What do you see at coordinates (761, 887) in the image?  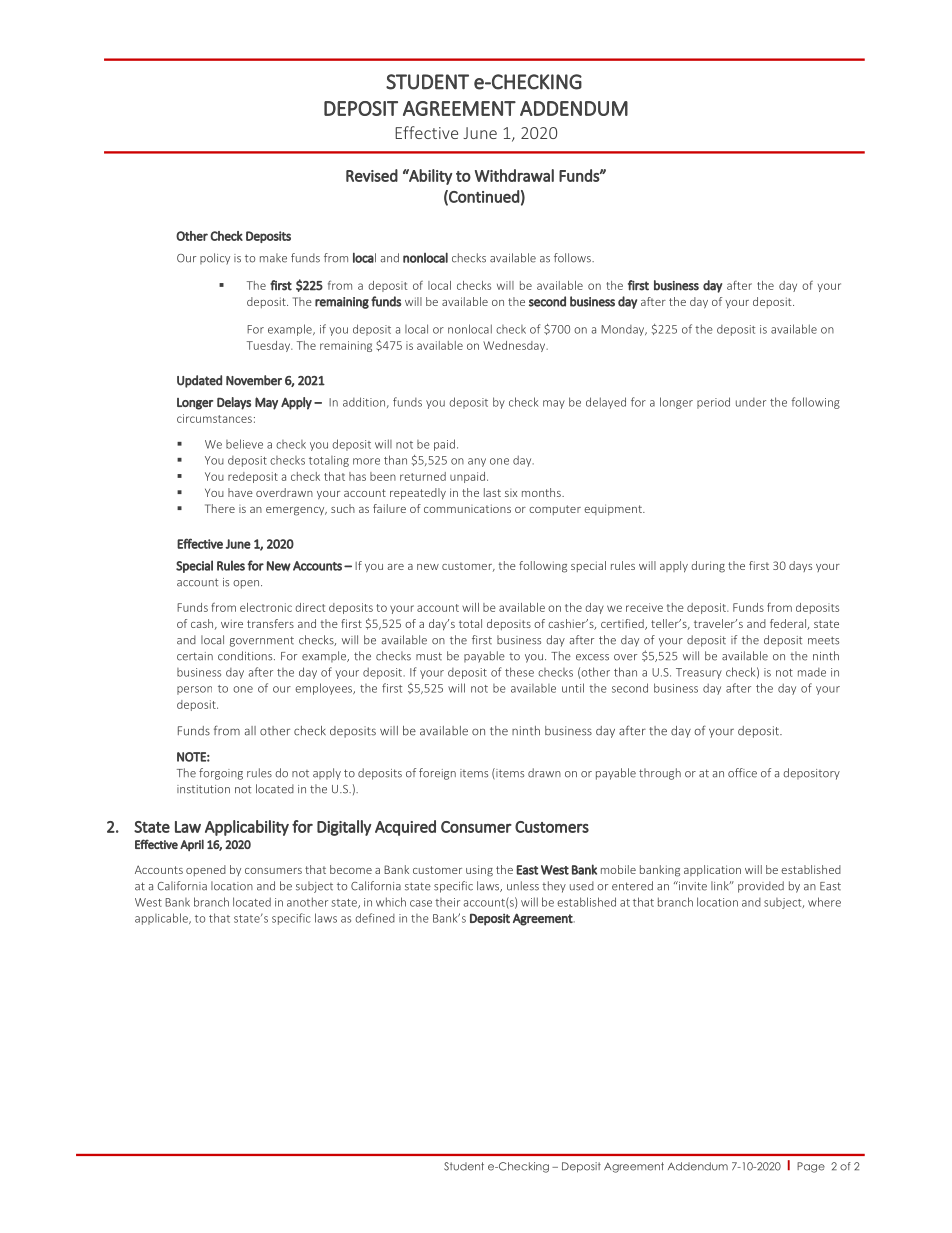 I see `provided` at bounding box center [761, 887].
